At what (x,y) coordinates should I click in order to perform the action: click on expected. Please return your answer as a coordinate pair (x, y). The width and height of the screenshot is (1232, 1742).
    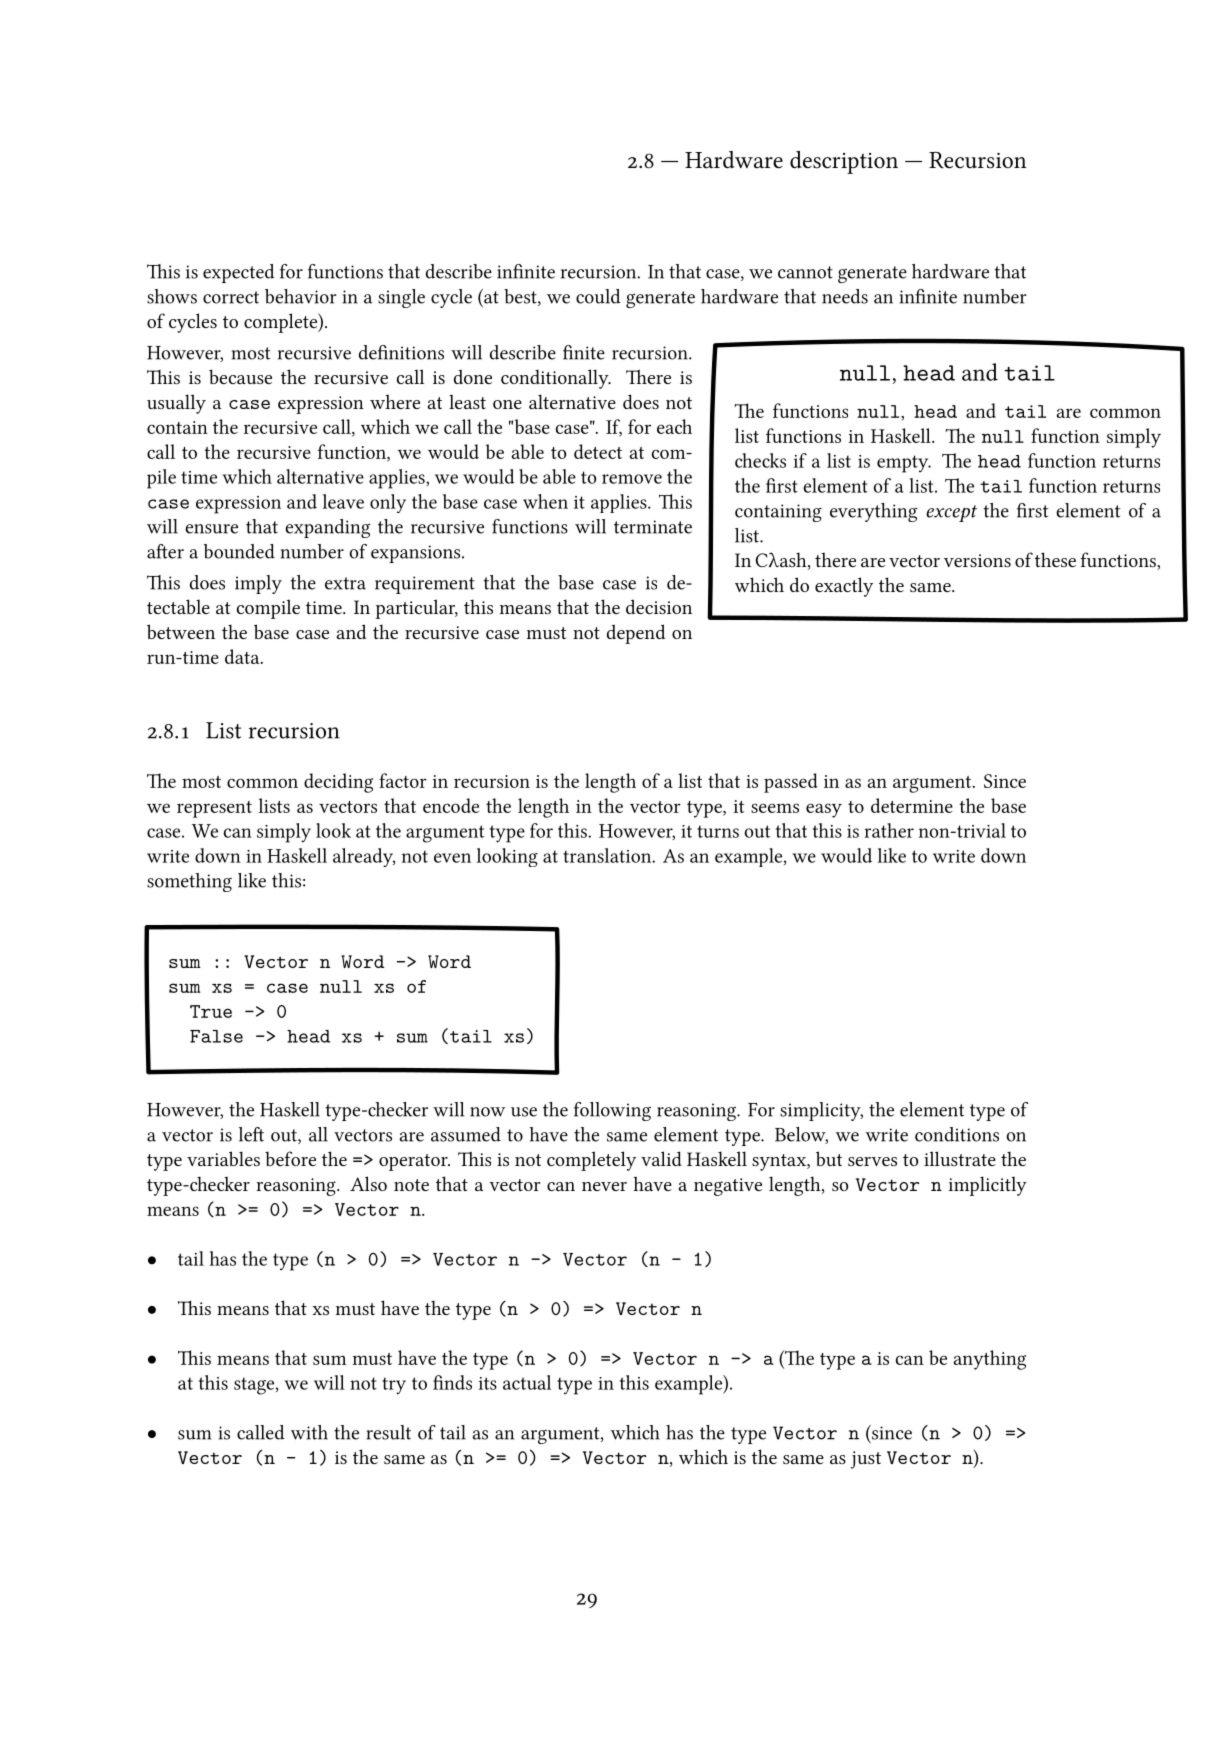
    Looking at the image, I should click on (239, 273).
